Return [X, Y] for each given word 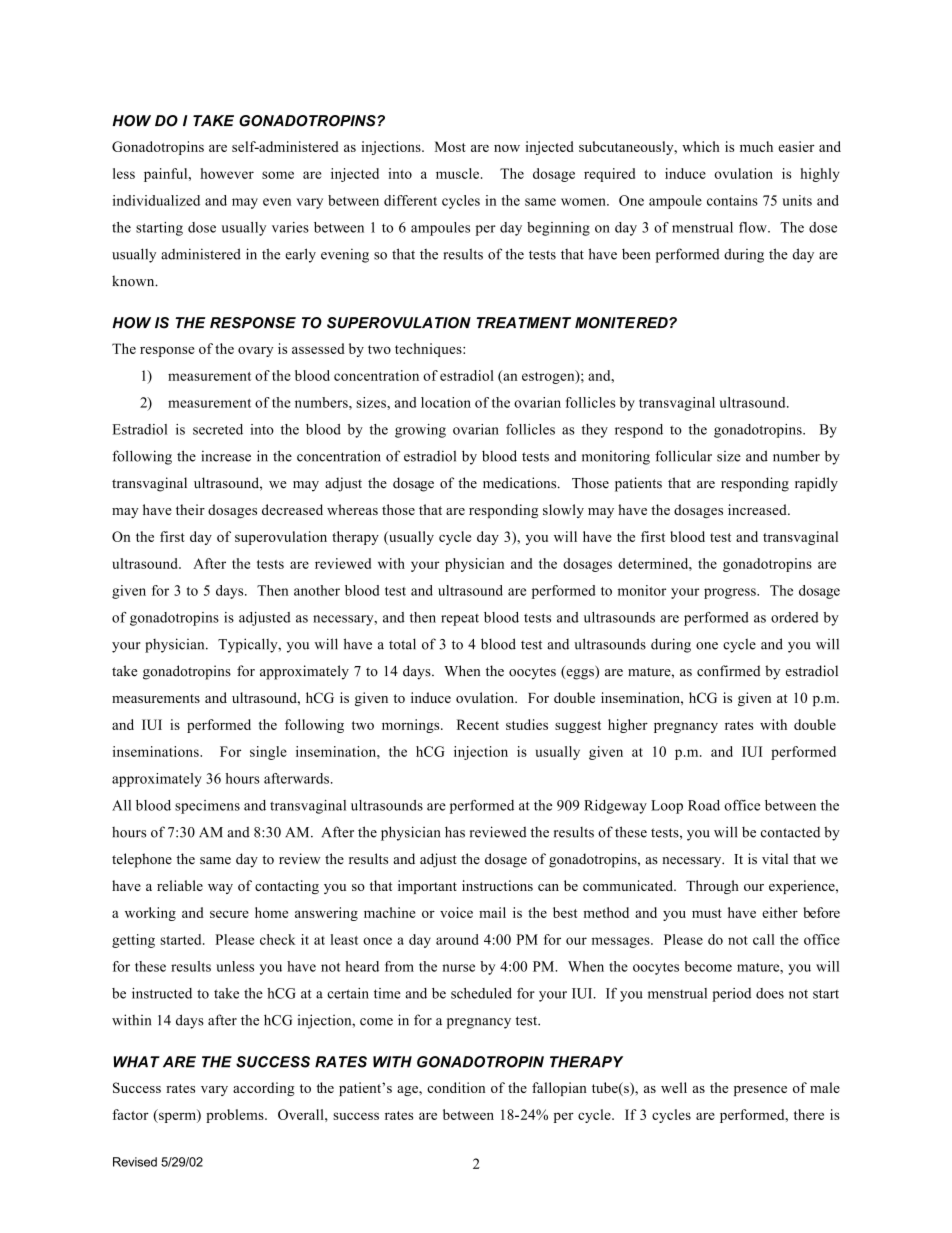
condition [456, 1087]
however [227, 173]
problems [236, 1116]
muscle [457, 173]
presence [760, 1091]
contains [732, 200]
